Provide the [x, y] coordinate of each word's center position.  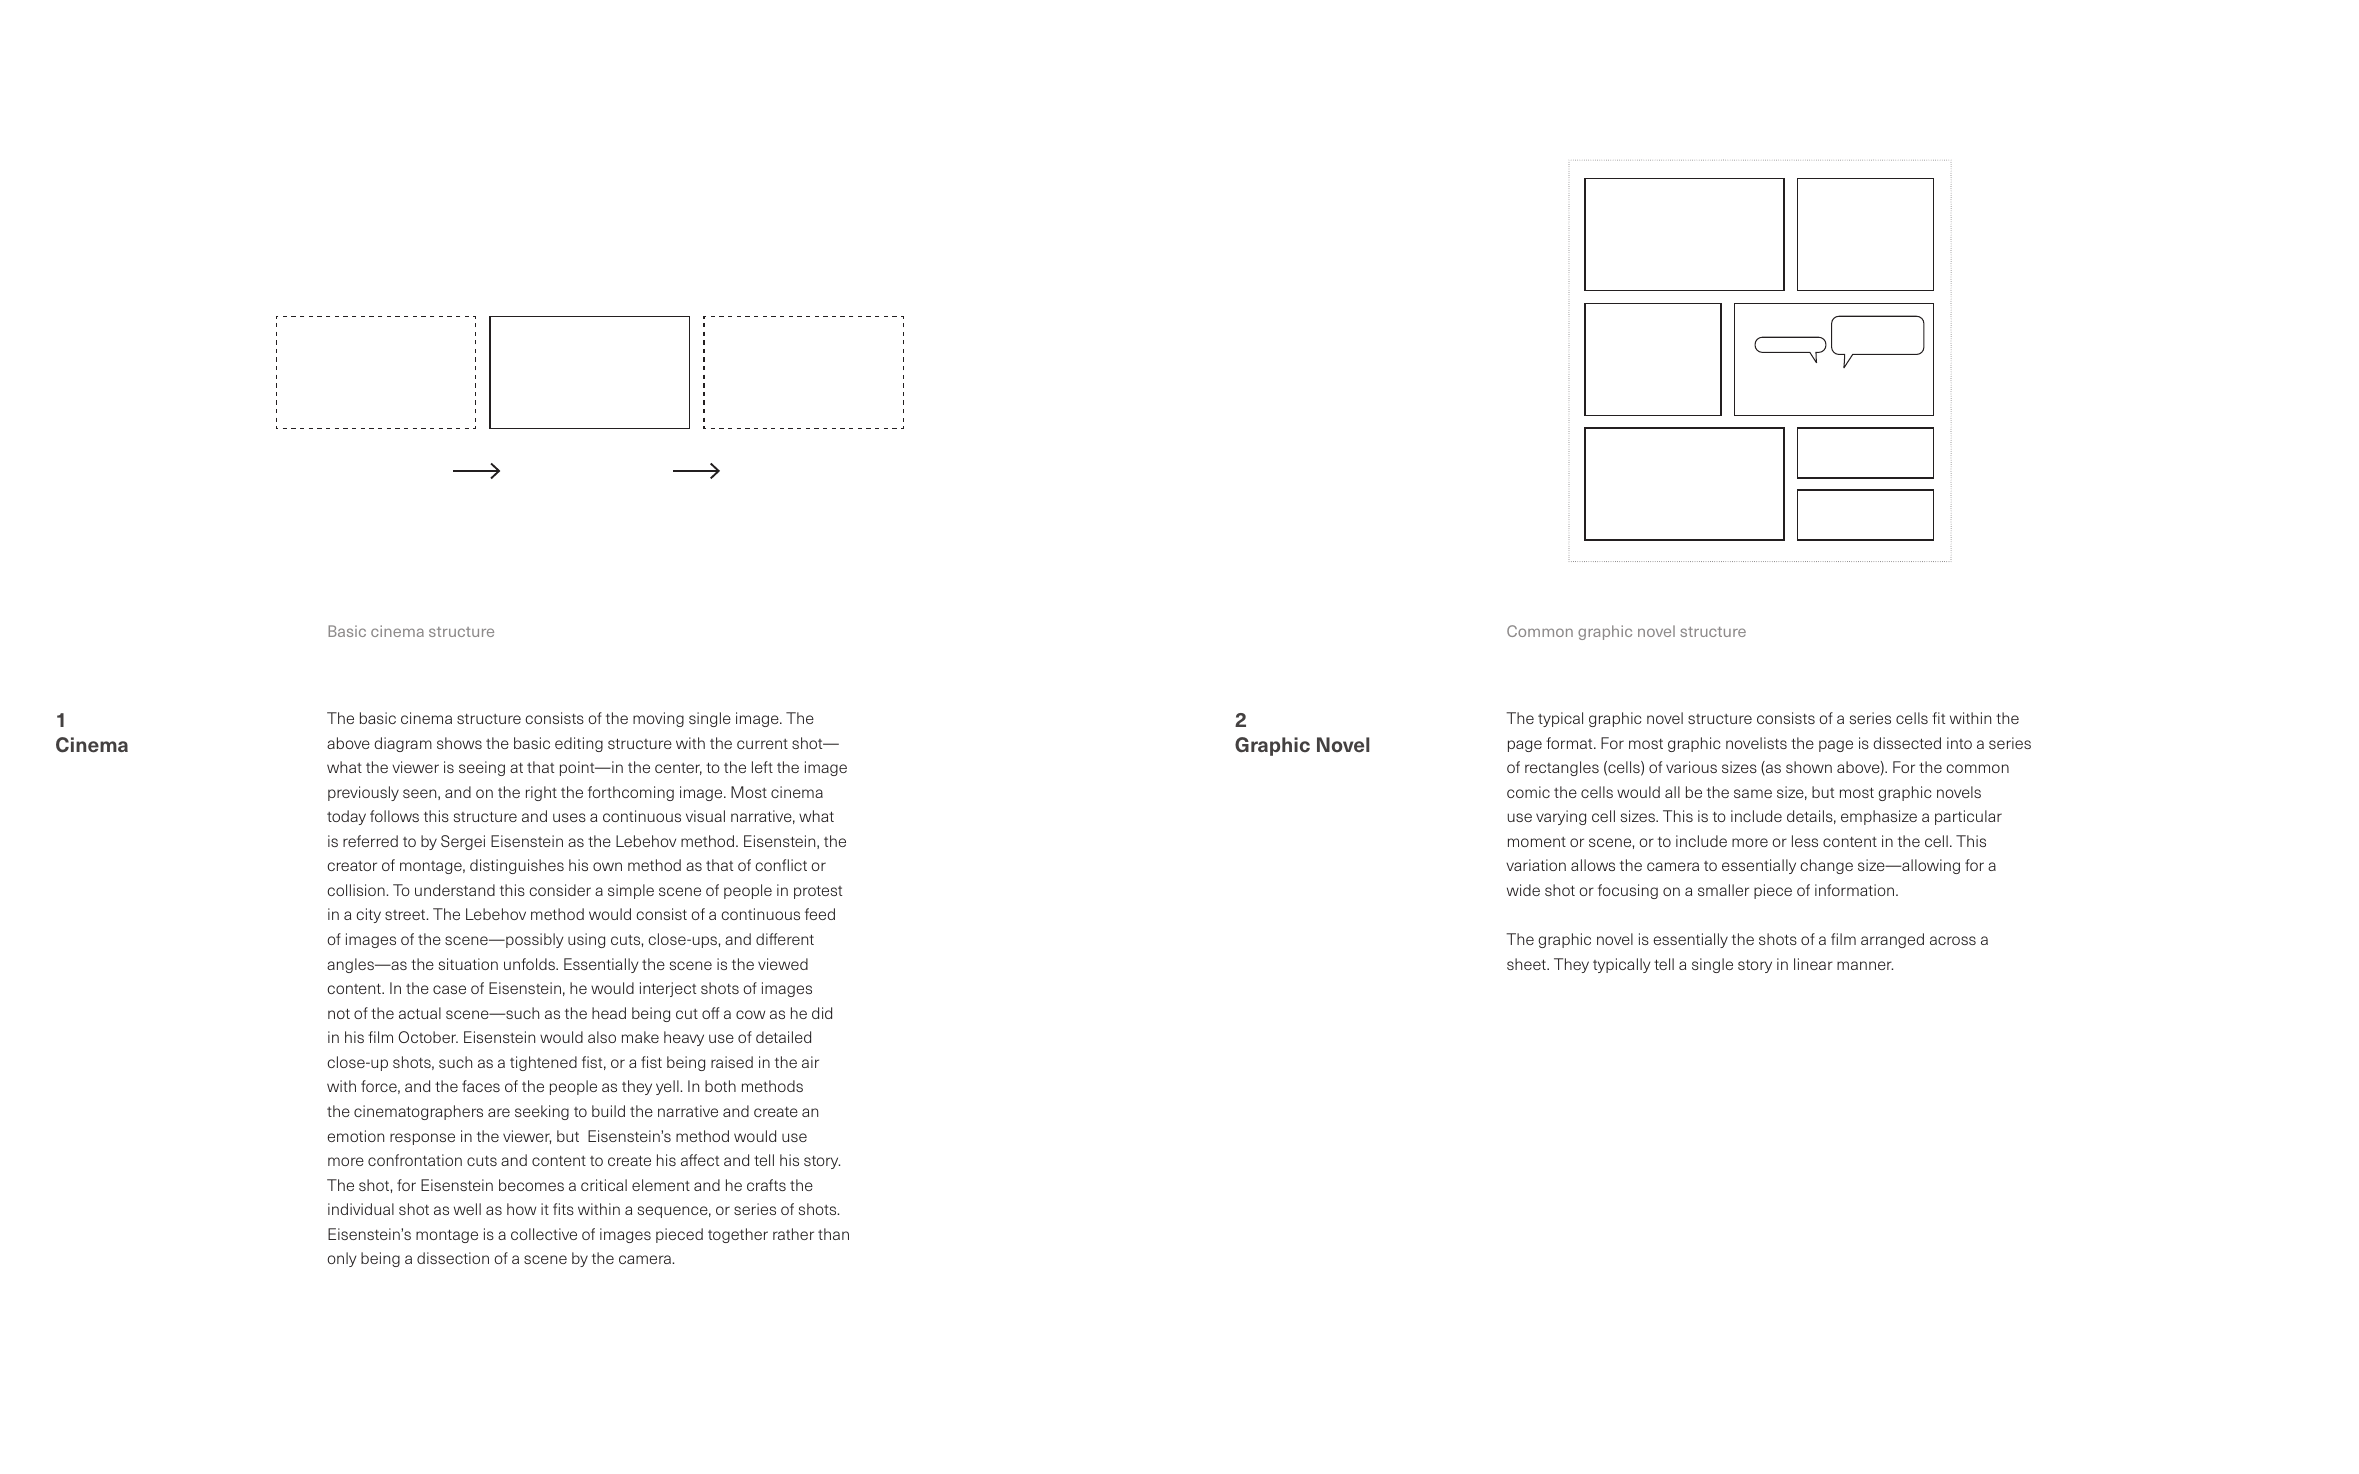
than [833, 1234]
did [822, 1013]
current [762, 744]
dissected [1907, 743]
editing [579, 744]
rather [793, 1234]
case [449, 989]
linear [1813, 964]
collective [544, 1234]
